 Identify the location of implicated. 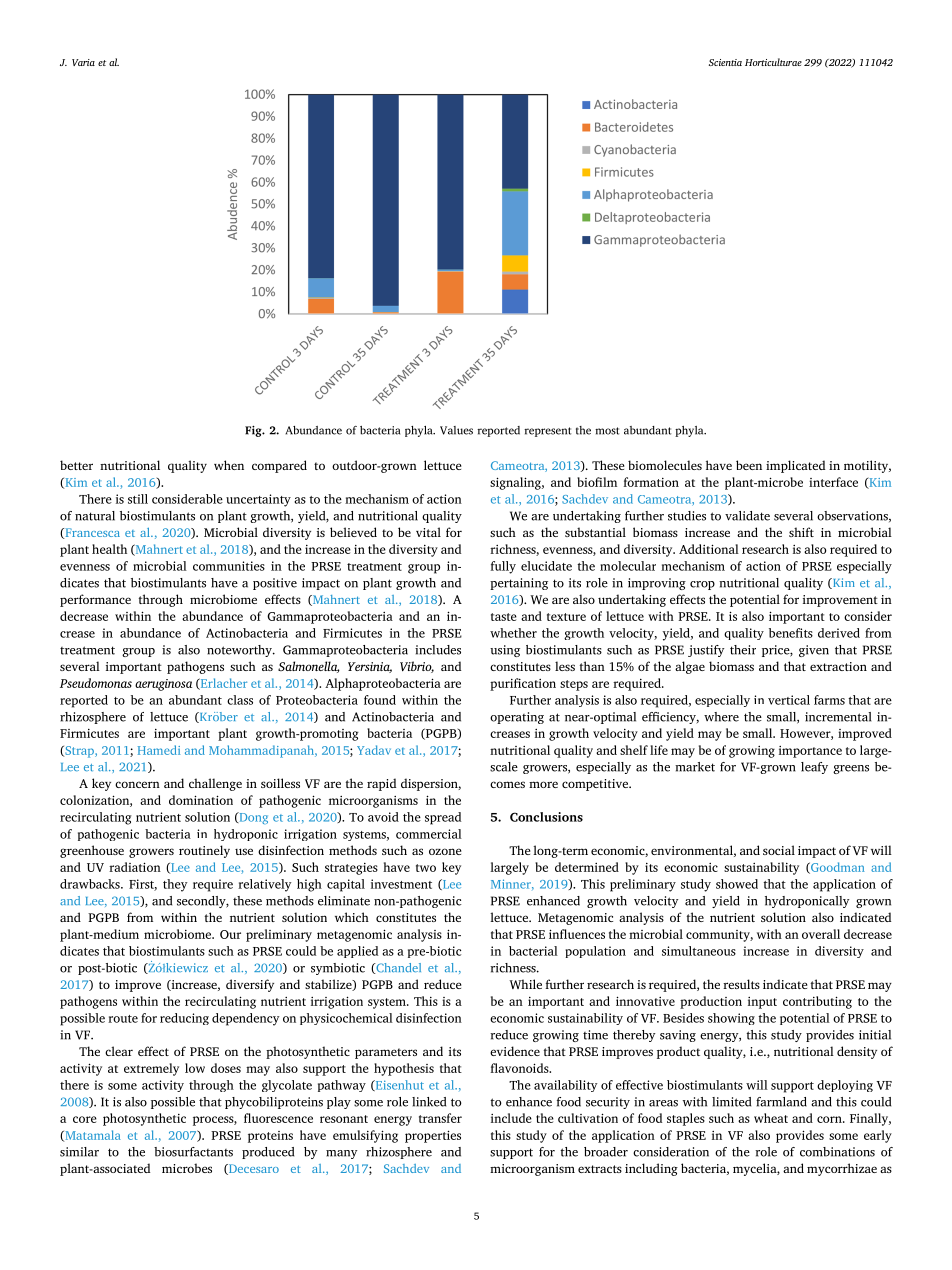
(795, 466).
